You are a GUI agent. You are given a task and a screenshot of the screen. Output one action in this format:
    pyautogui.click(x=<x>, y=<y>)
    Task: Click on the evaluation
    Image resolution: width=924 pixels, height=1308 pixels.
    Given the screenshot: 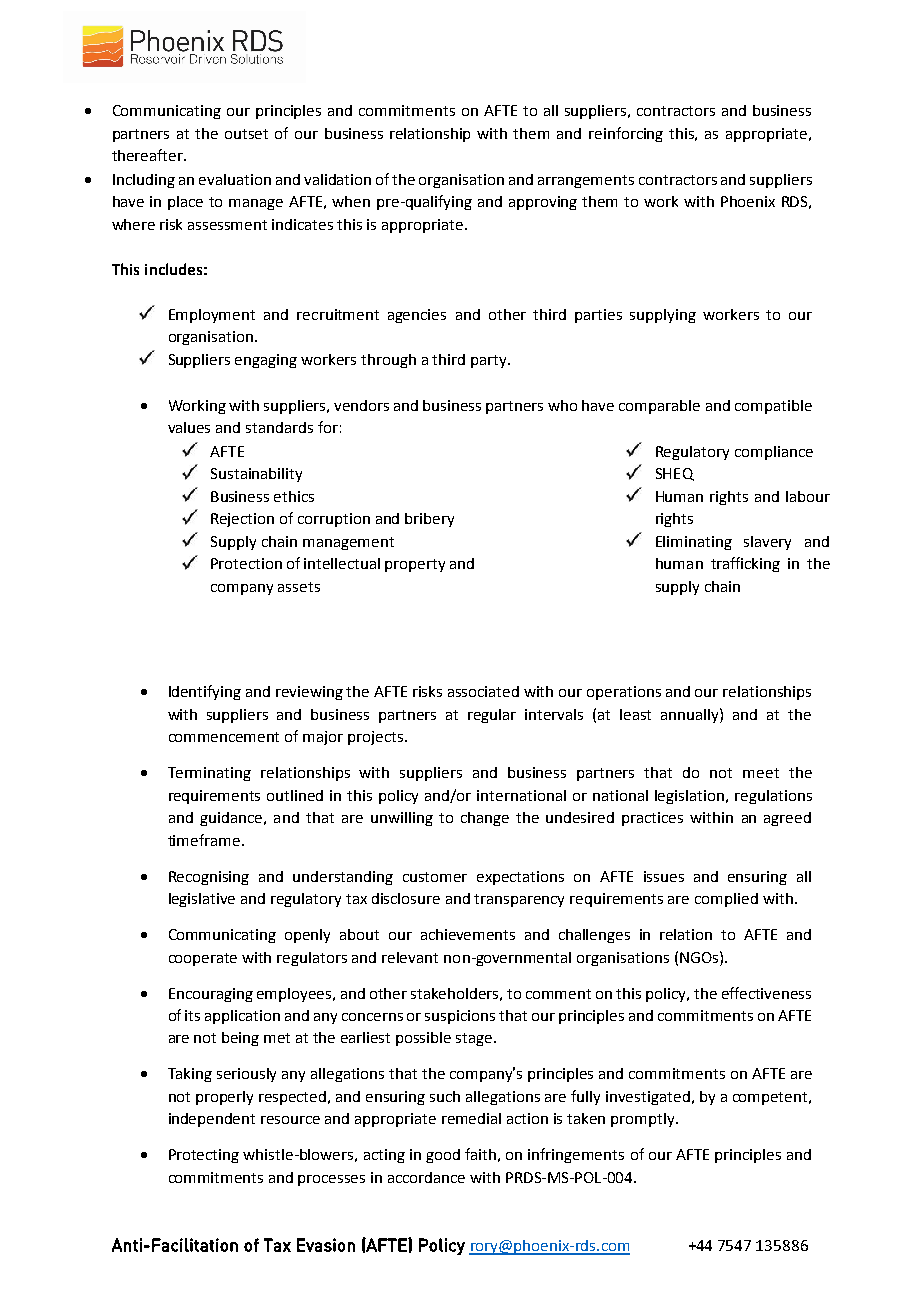 What is the action you would take?
    pyautogui.click(x=235, y=179)
